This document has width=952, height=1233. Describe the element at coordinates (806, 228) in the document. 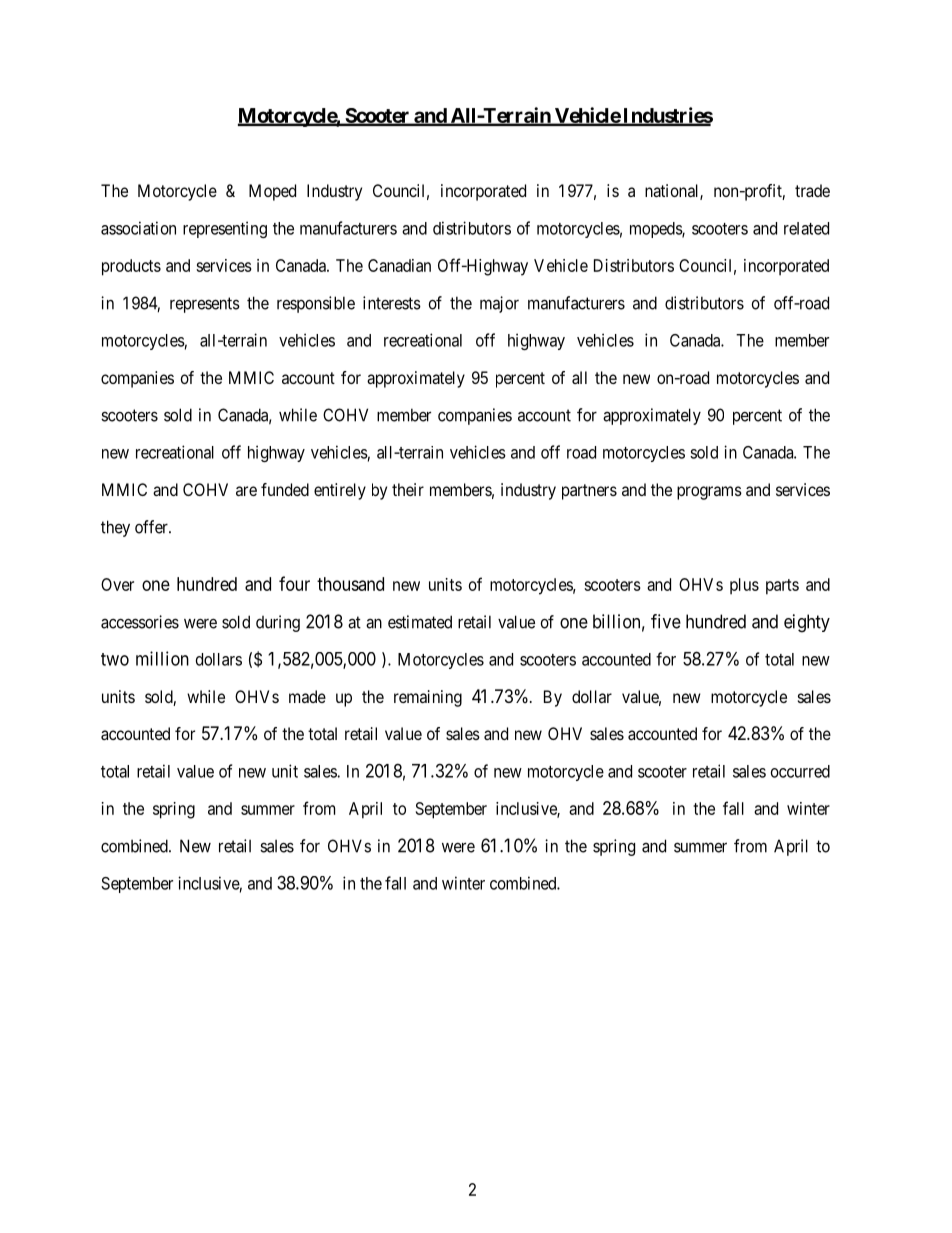

I see `related` at that location.
